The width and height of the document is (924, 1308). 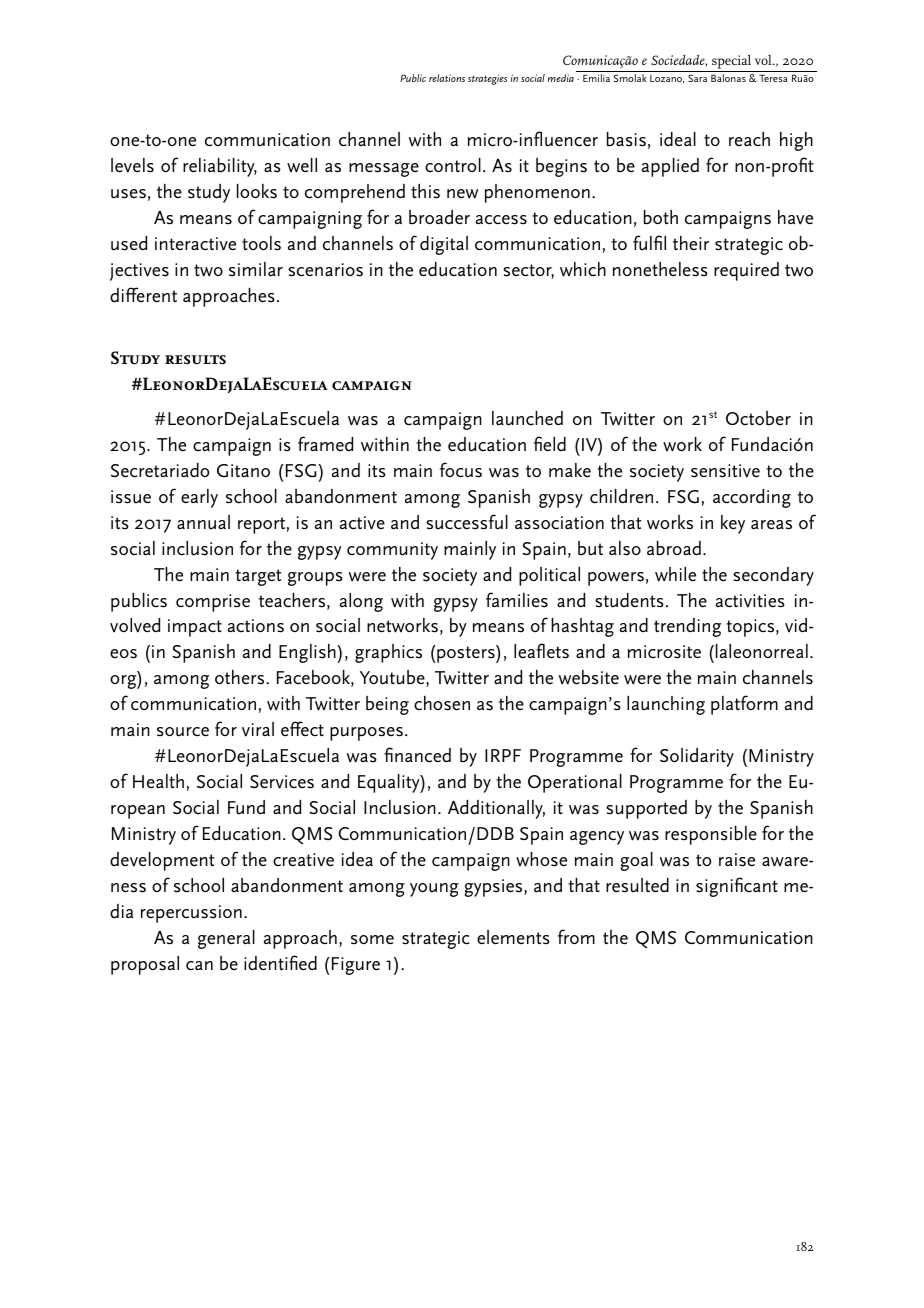 What do you see at coordinates (226, 939) in the document?
I see `general` at bounding box center [226, 939].
